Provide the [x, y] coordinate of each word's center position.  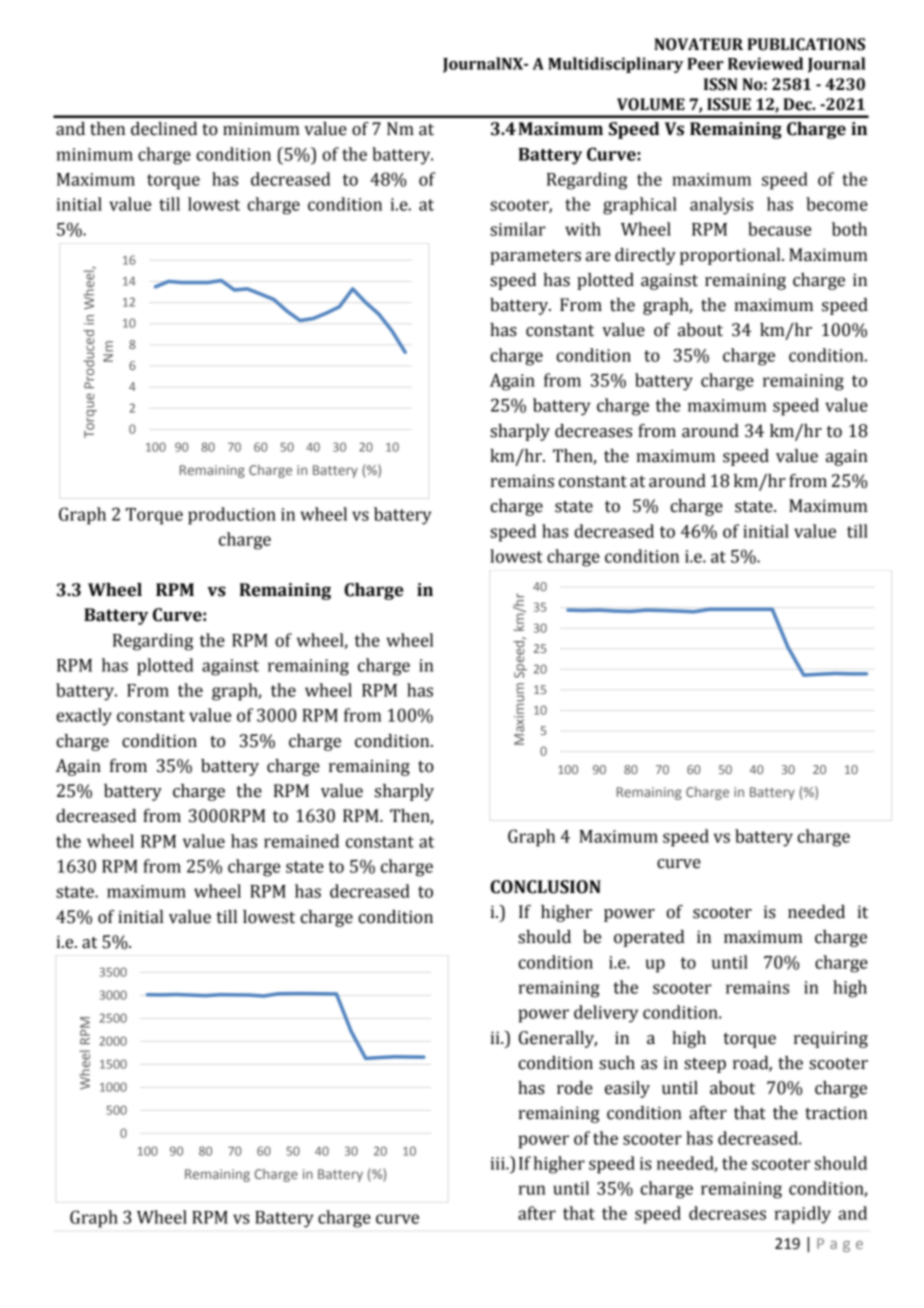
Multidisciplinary [615, 65]
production [232, 516]
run [532, 1190]
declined [164, 129]
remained [301, 841]
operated [649, 938]
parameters [535, 257]
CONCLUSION [545, 887]
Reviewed [765, 63]
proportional [731, 256]
